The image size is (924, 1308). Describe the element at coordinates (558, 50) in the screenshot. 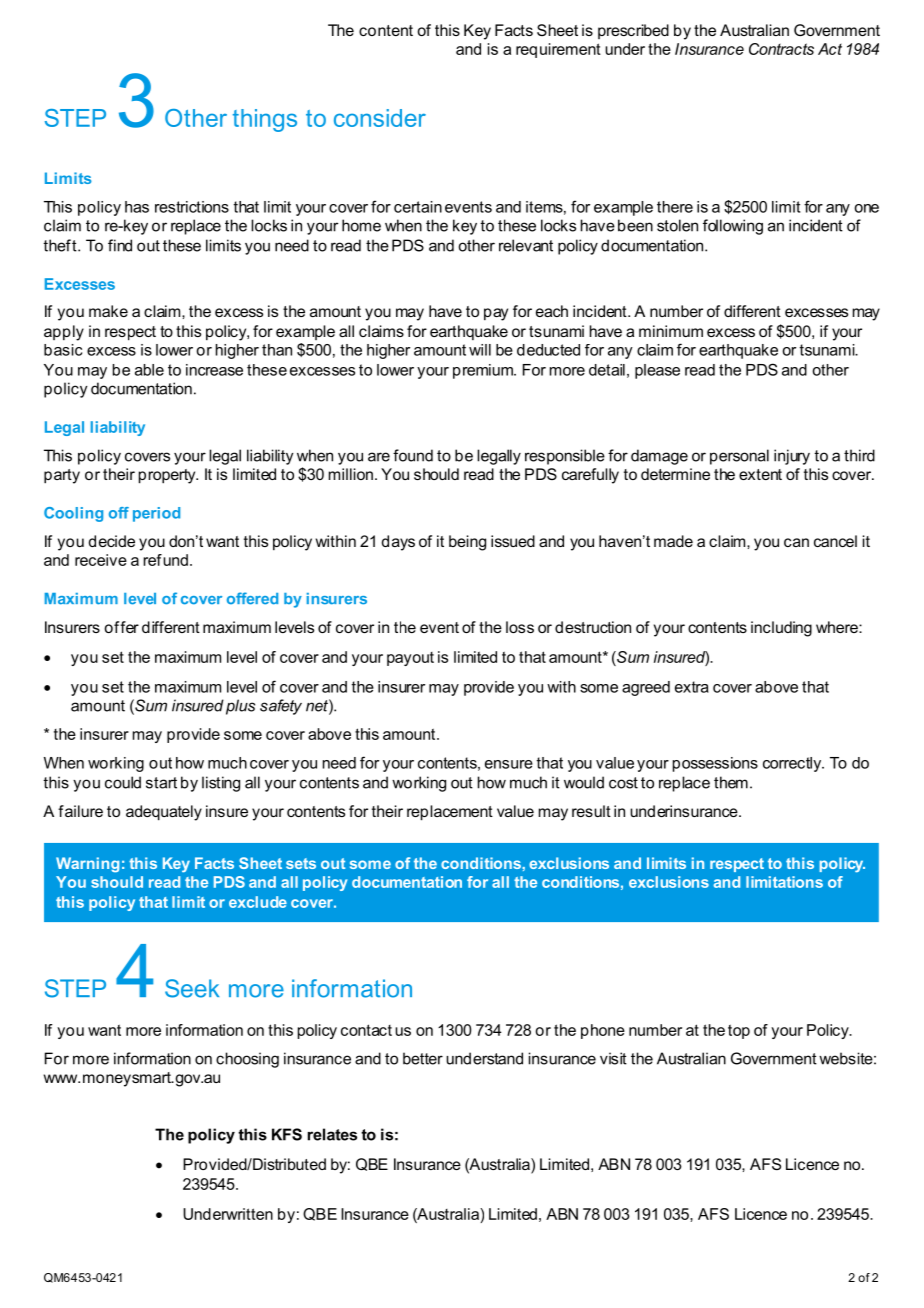

I see `requirement` at that location.
